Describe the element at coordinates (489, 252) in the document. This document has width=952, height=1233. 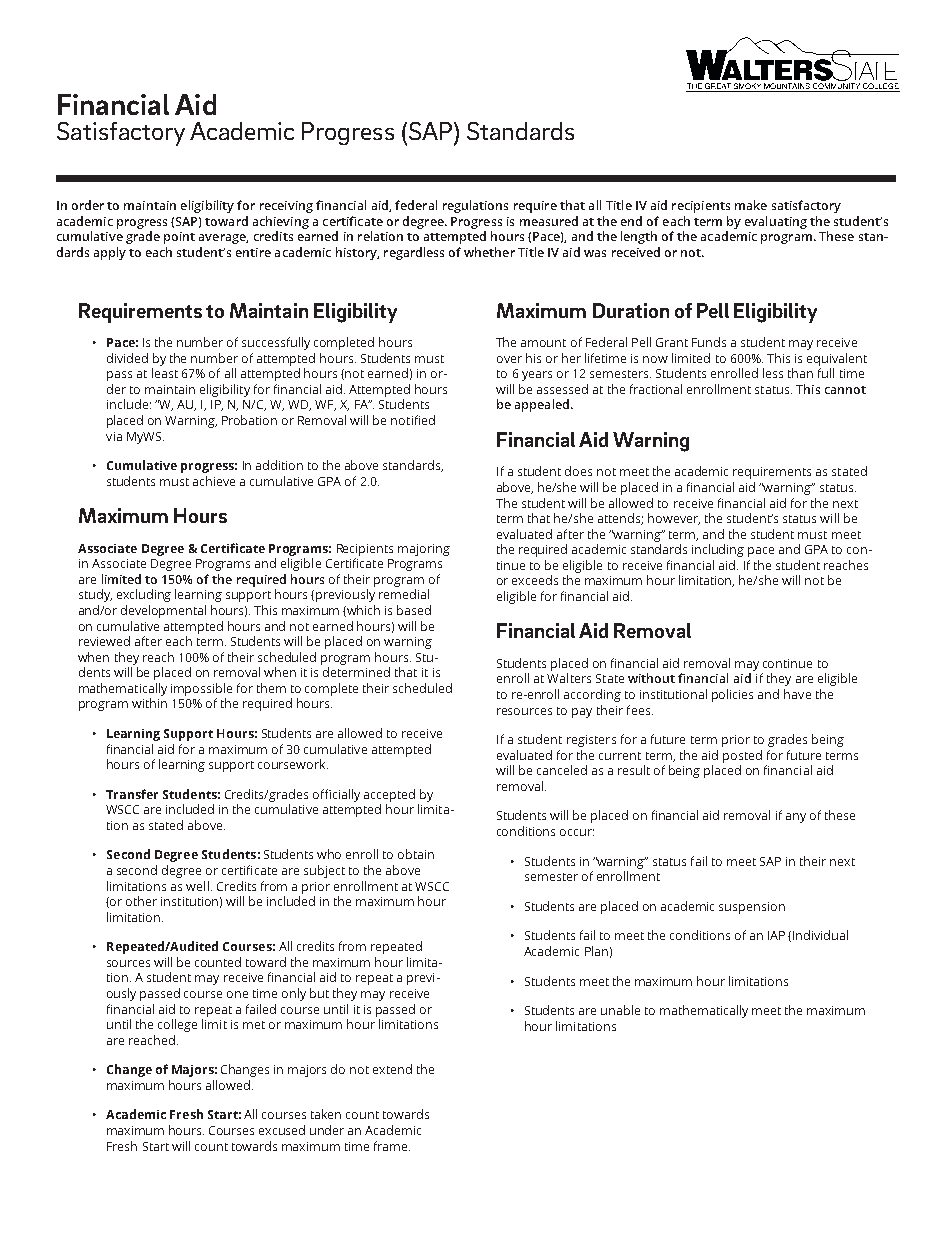
I see `whether` at that location.
